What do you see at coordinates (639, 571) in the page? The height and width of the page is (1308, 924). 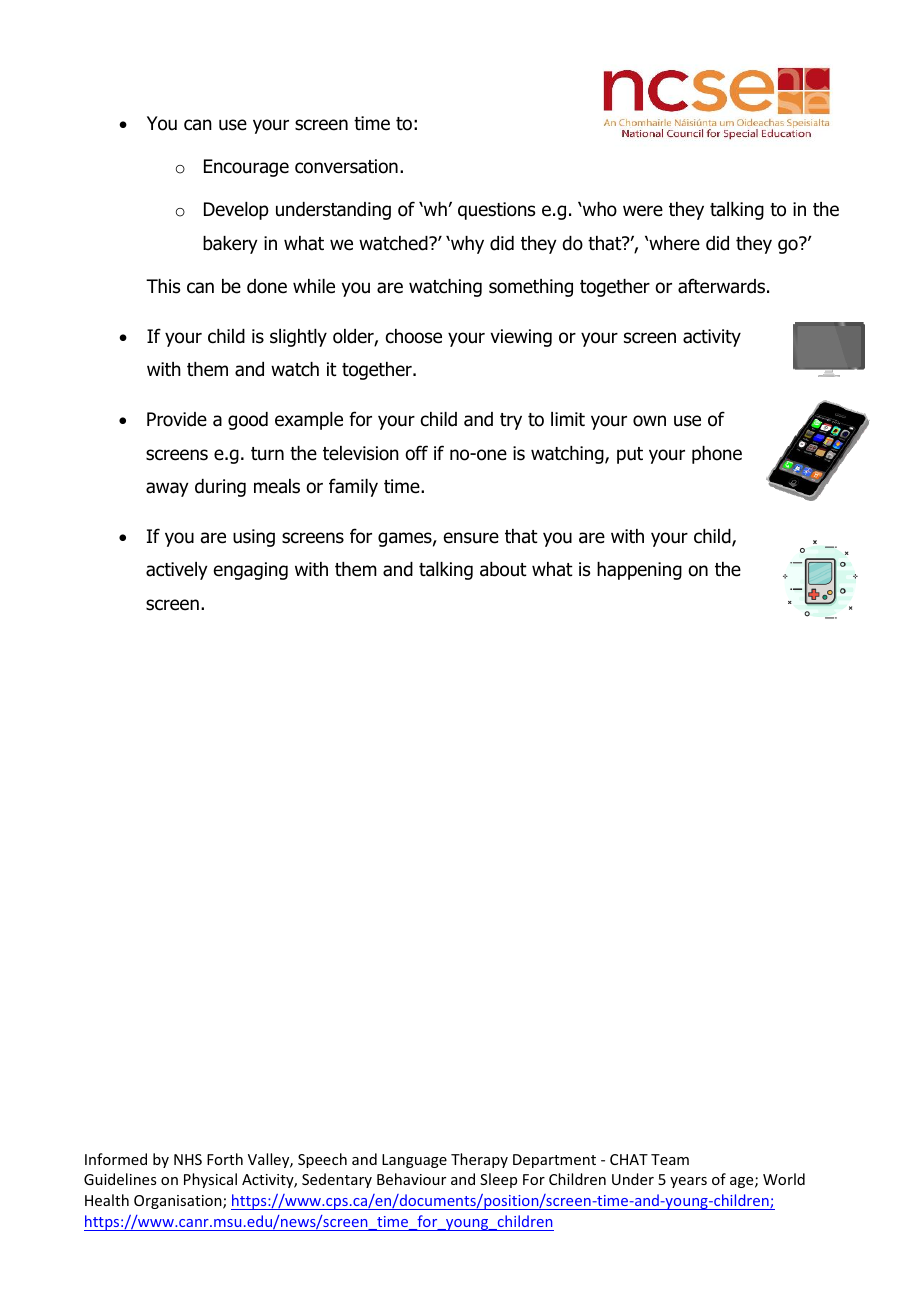 I see `happening` at bounding box center [639, 571].
